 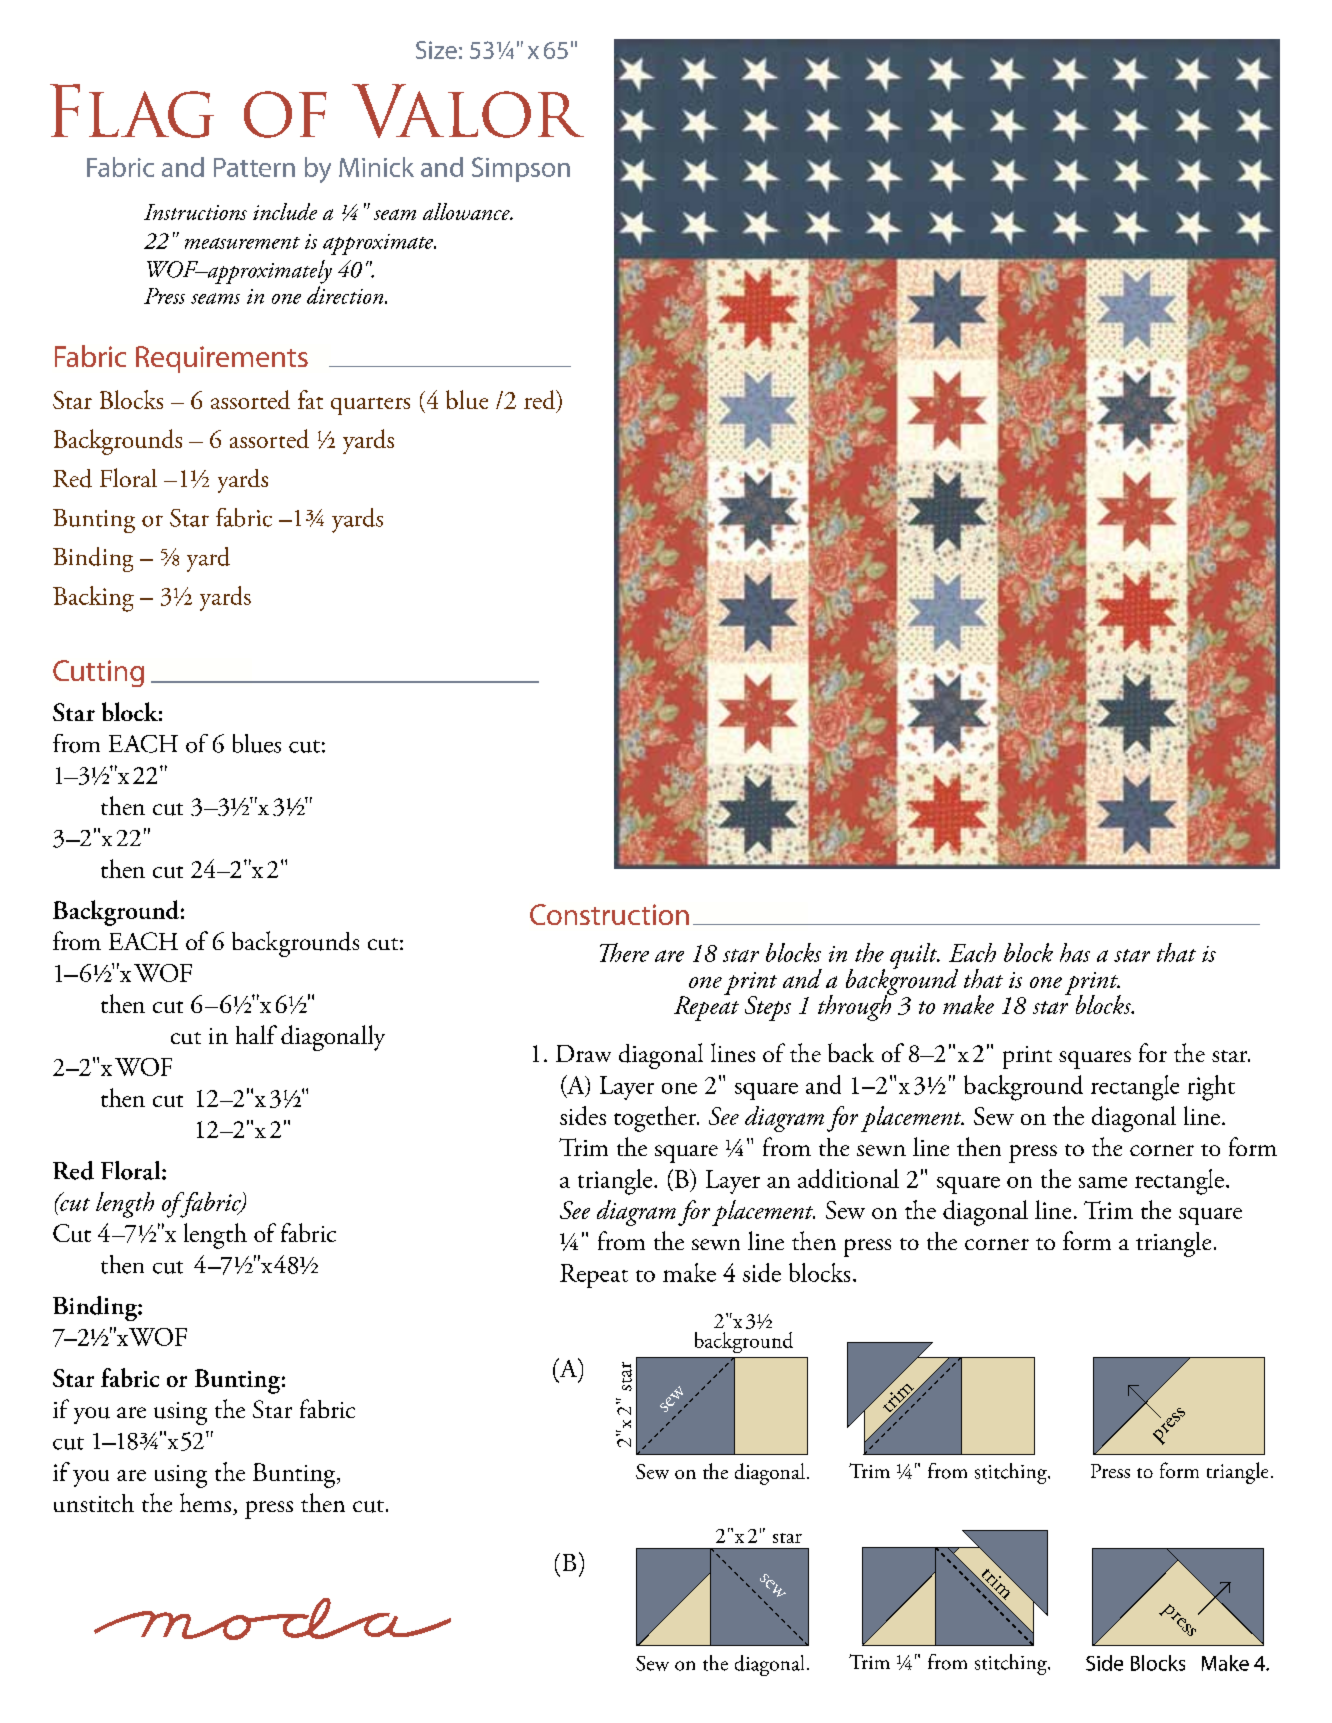 I want to click on Cutting, so click(x=98, y=673).
